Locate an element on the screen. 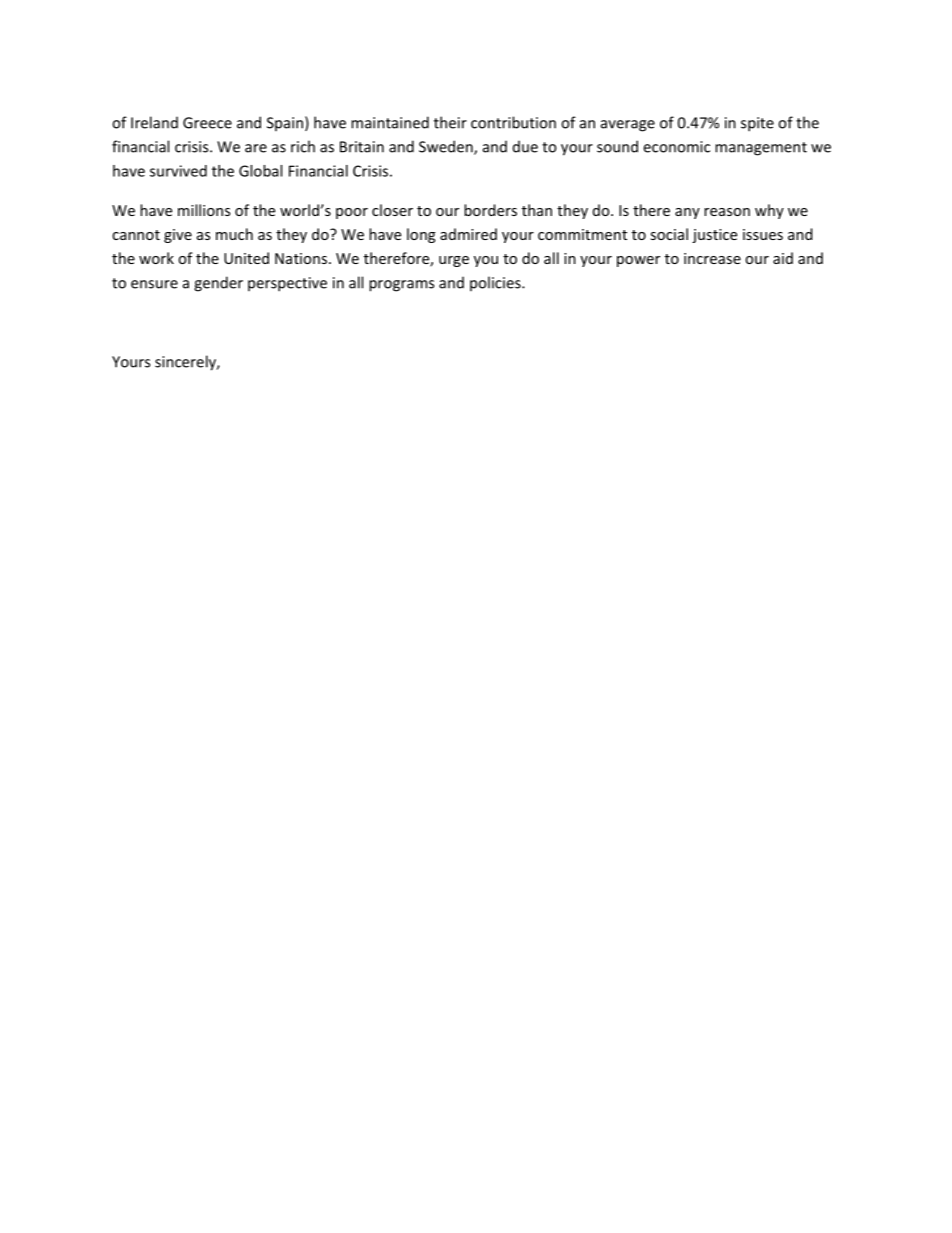  survived is located at coordinates (178, 171).
